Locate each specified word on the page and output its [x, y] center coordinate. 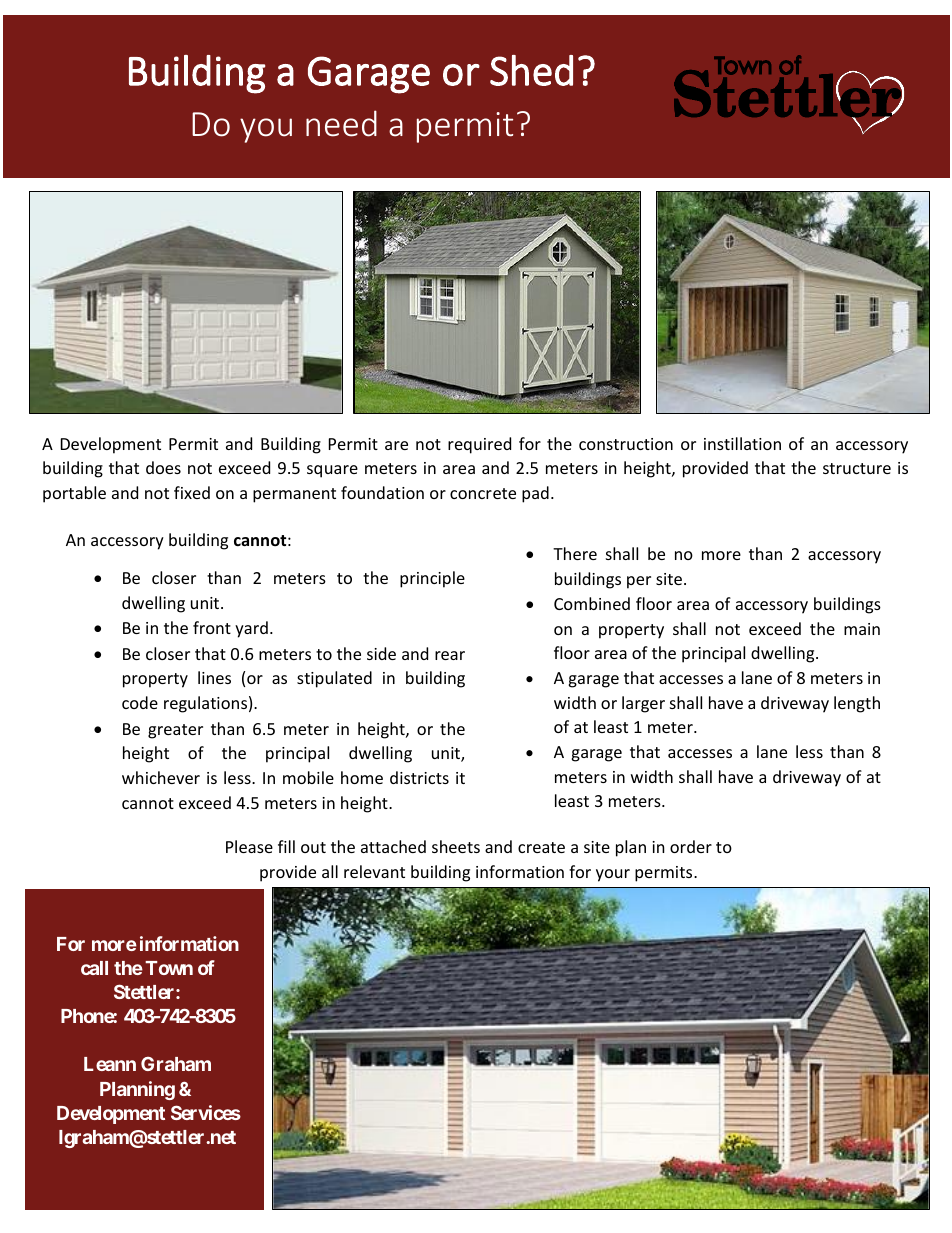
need [341, 123]
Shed [531, 70]
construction [626, 444]
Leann [110, 1064]
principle [432, 579]
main [862, 629]
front [212, 627]
